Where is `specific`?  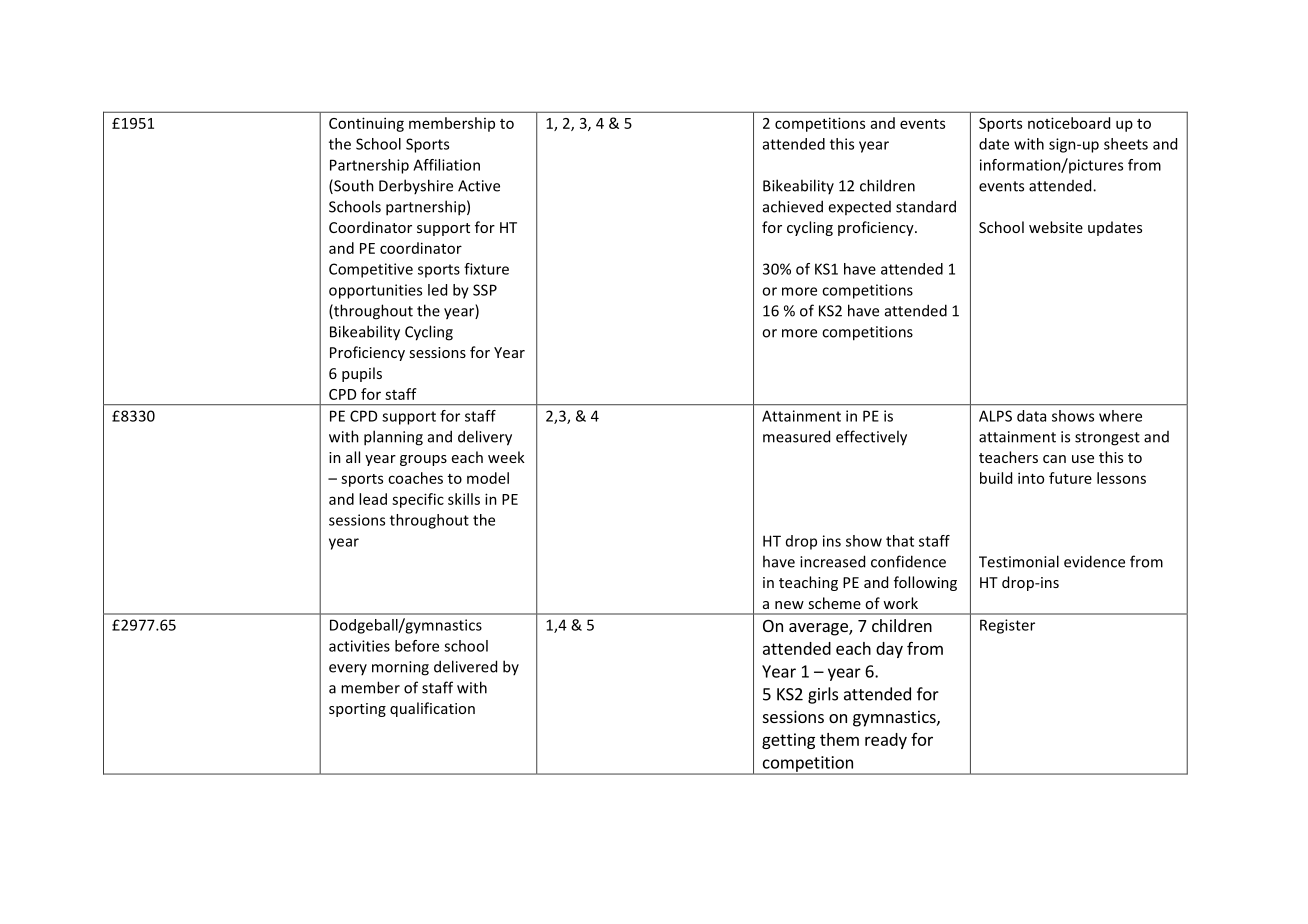
specific is located at coordinates (418, 500).
